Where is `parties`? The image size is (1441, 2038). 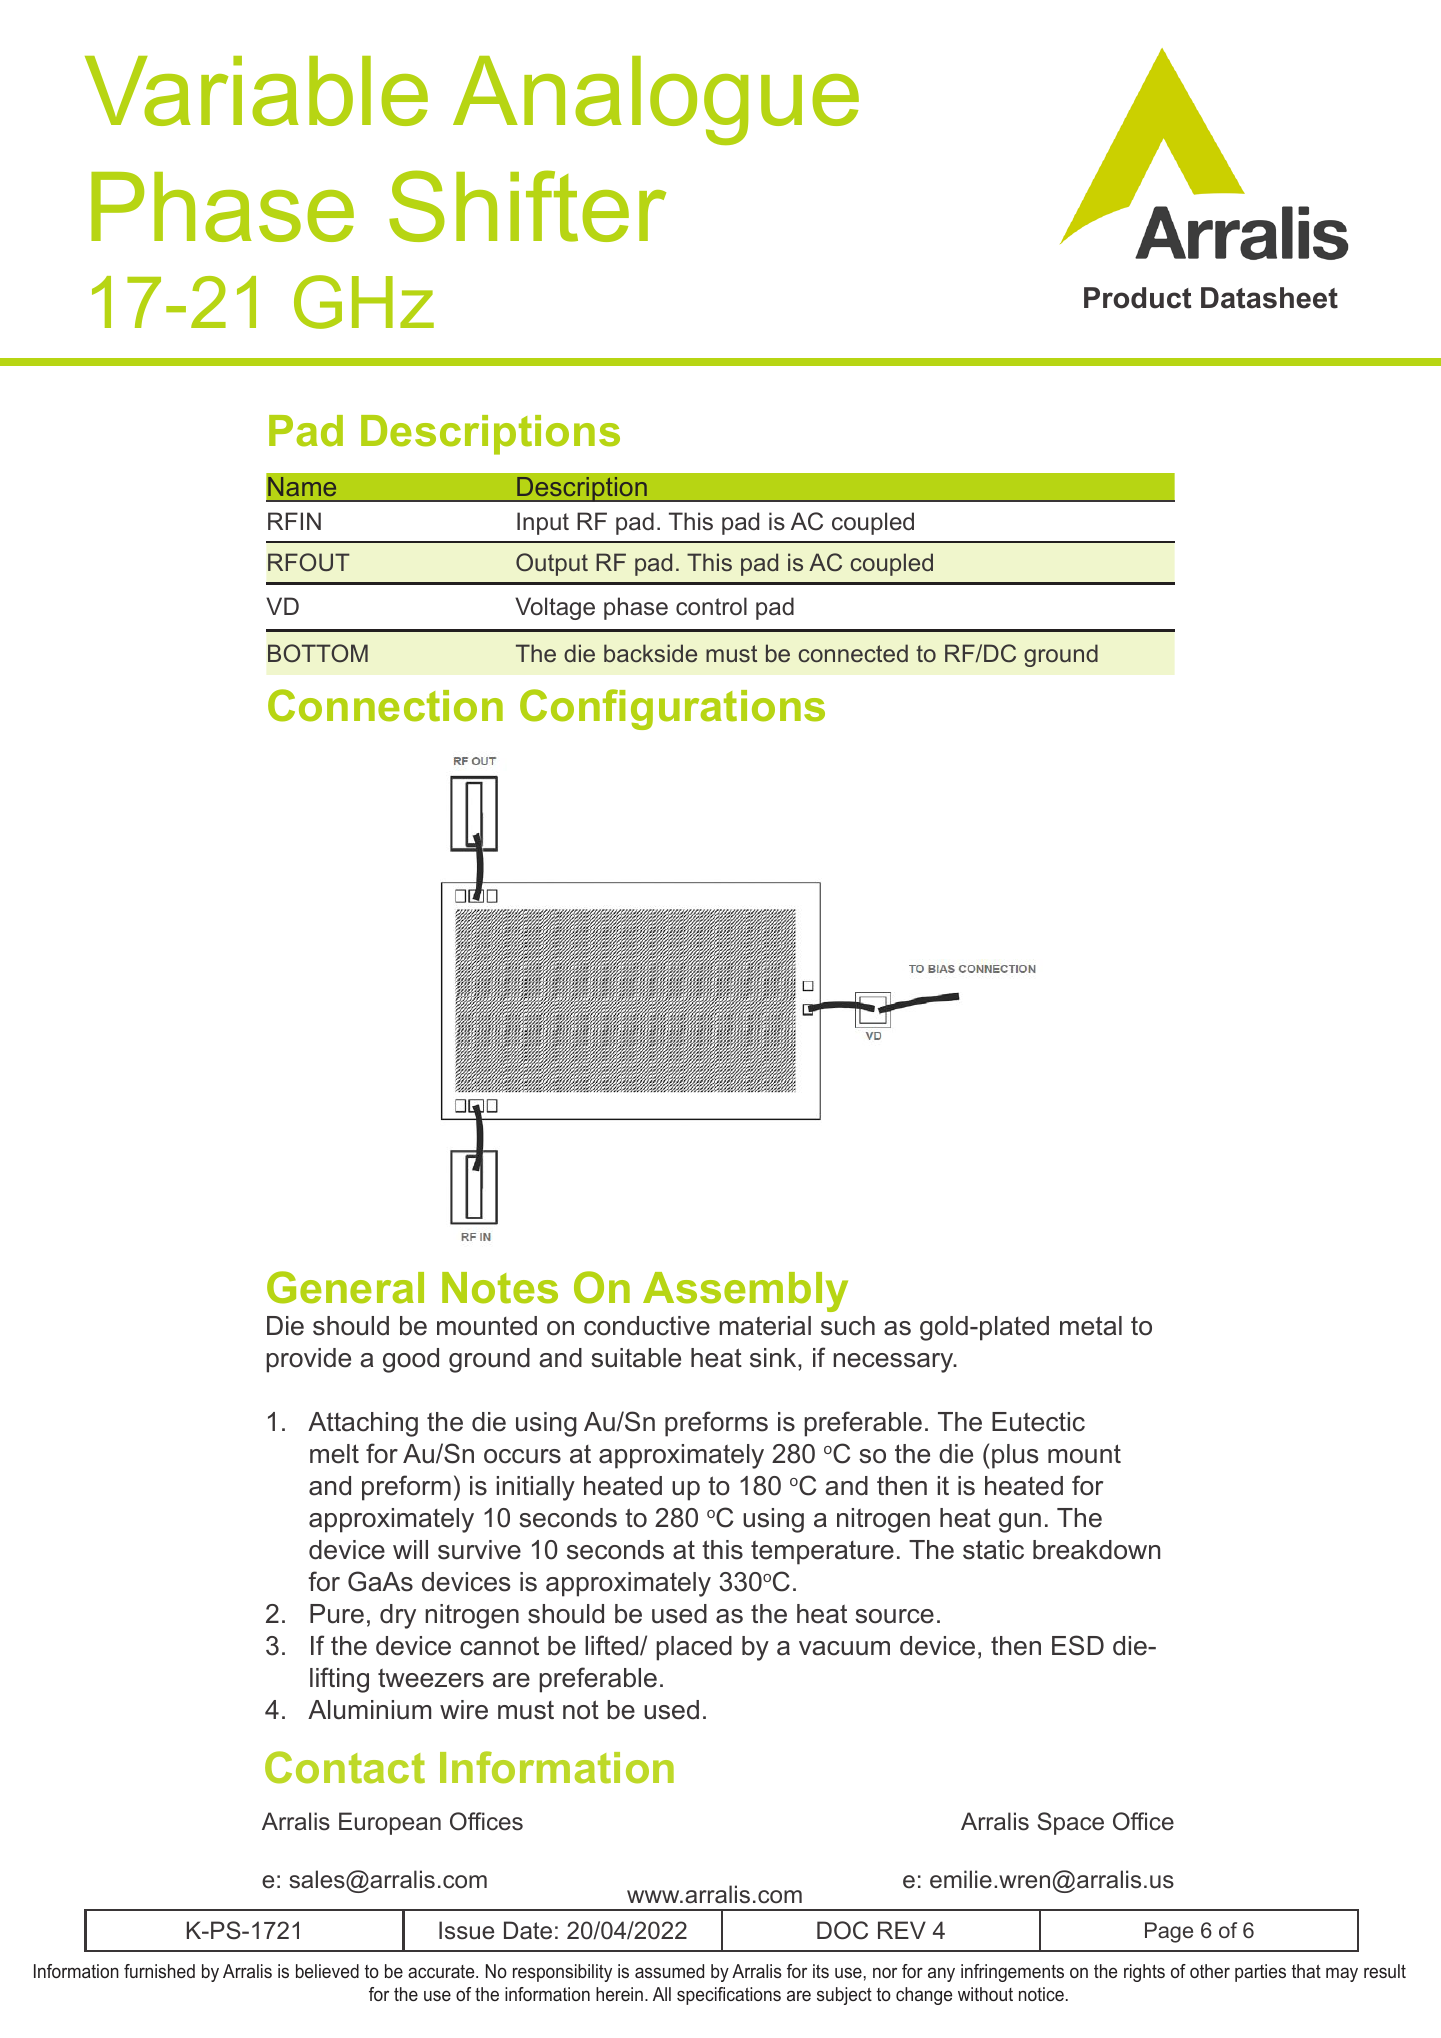
parties is located at coordinates (1260, 1973).
